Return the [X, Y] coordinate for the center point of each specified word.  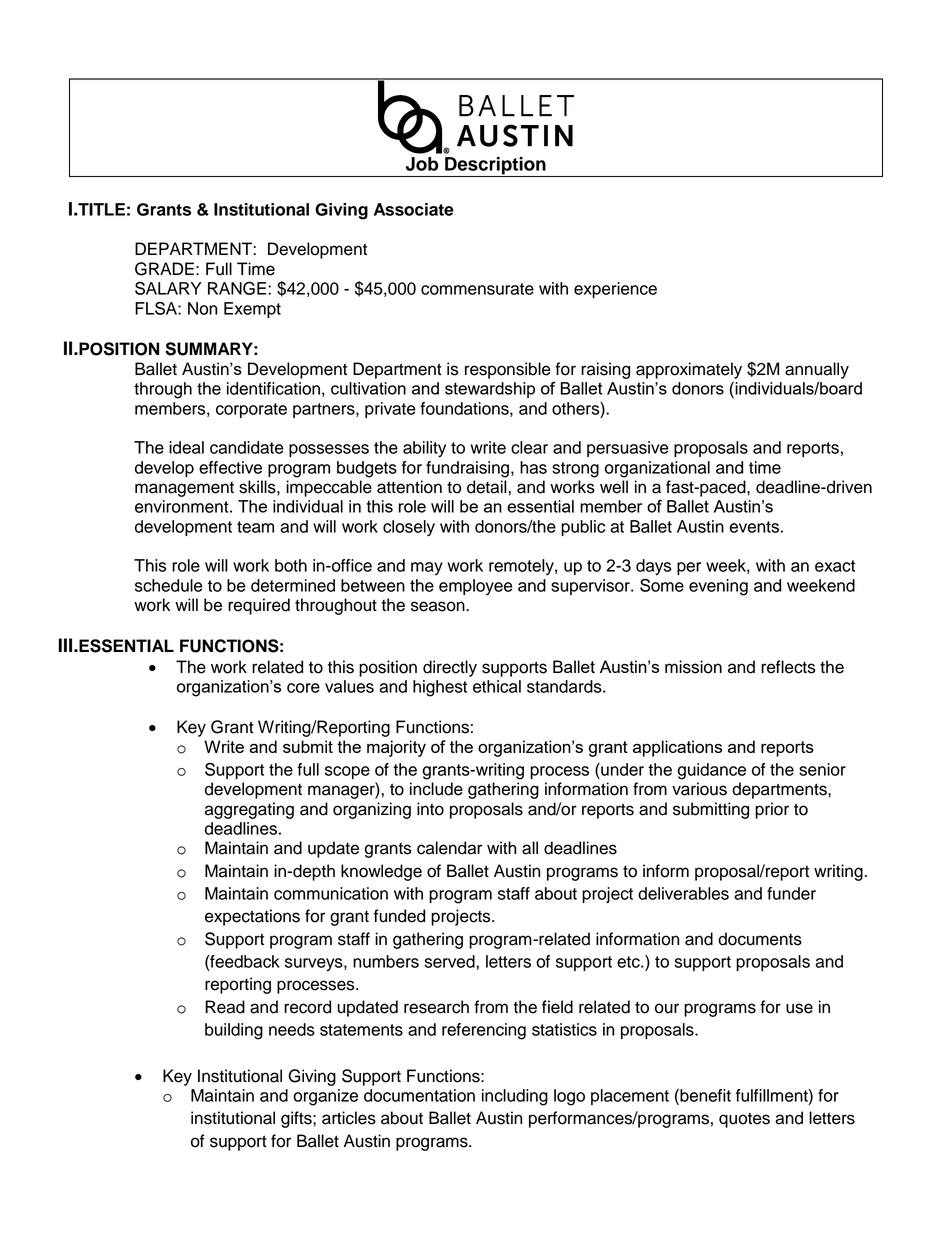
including [515, 1097]
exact [835, 566]
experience [615, 290]
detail [488, 487]
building [234, 1031]
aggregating [249, 810]
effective [230, 467]
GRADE [164, 269]
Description [495, 167]
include [436, 789]
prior [772, 810]
